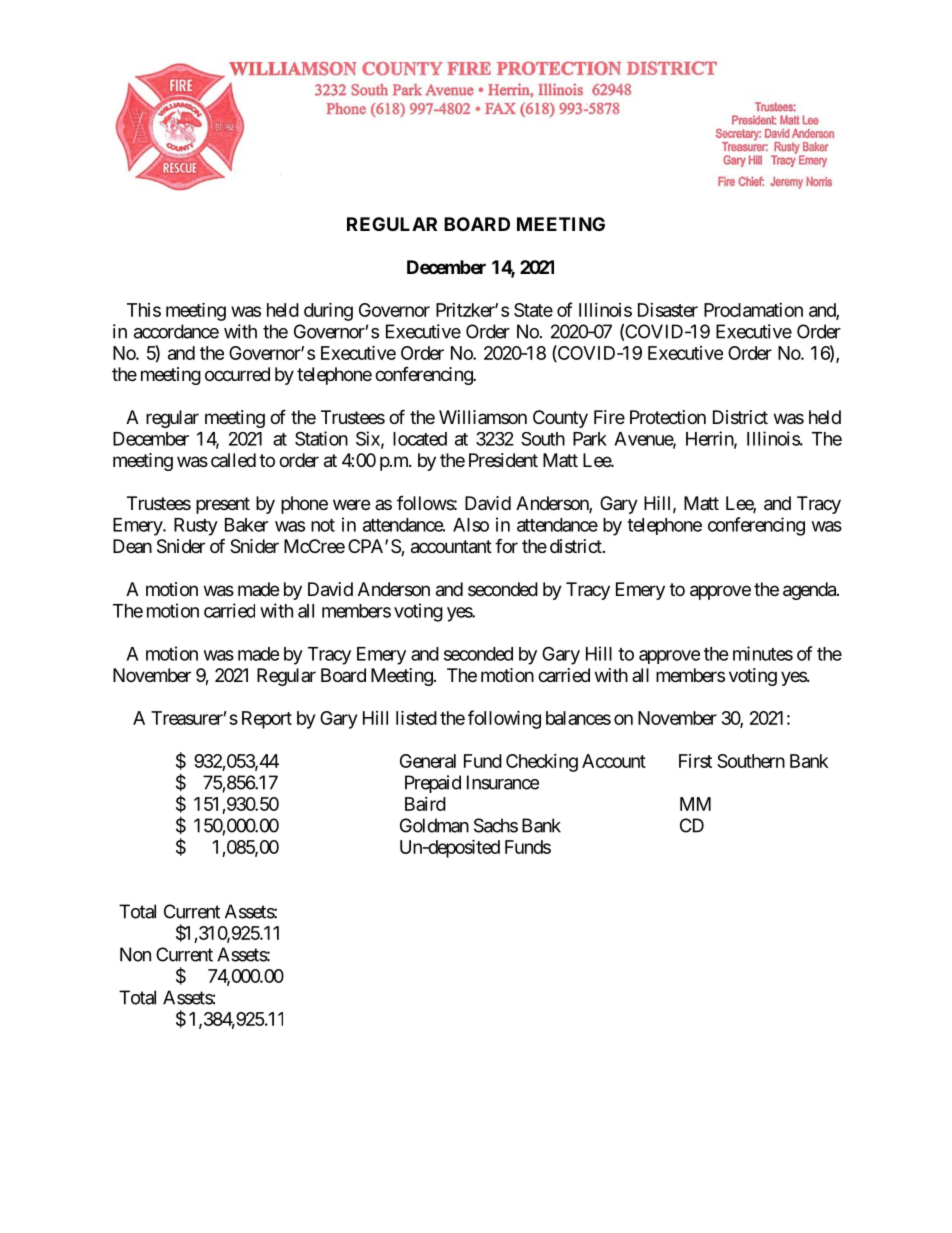  Describe the element at coordinates (135, 954) in the screenshot. I see `Non` at that location.
